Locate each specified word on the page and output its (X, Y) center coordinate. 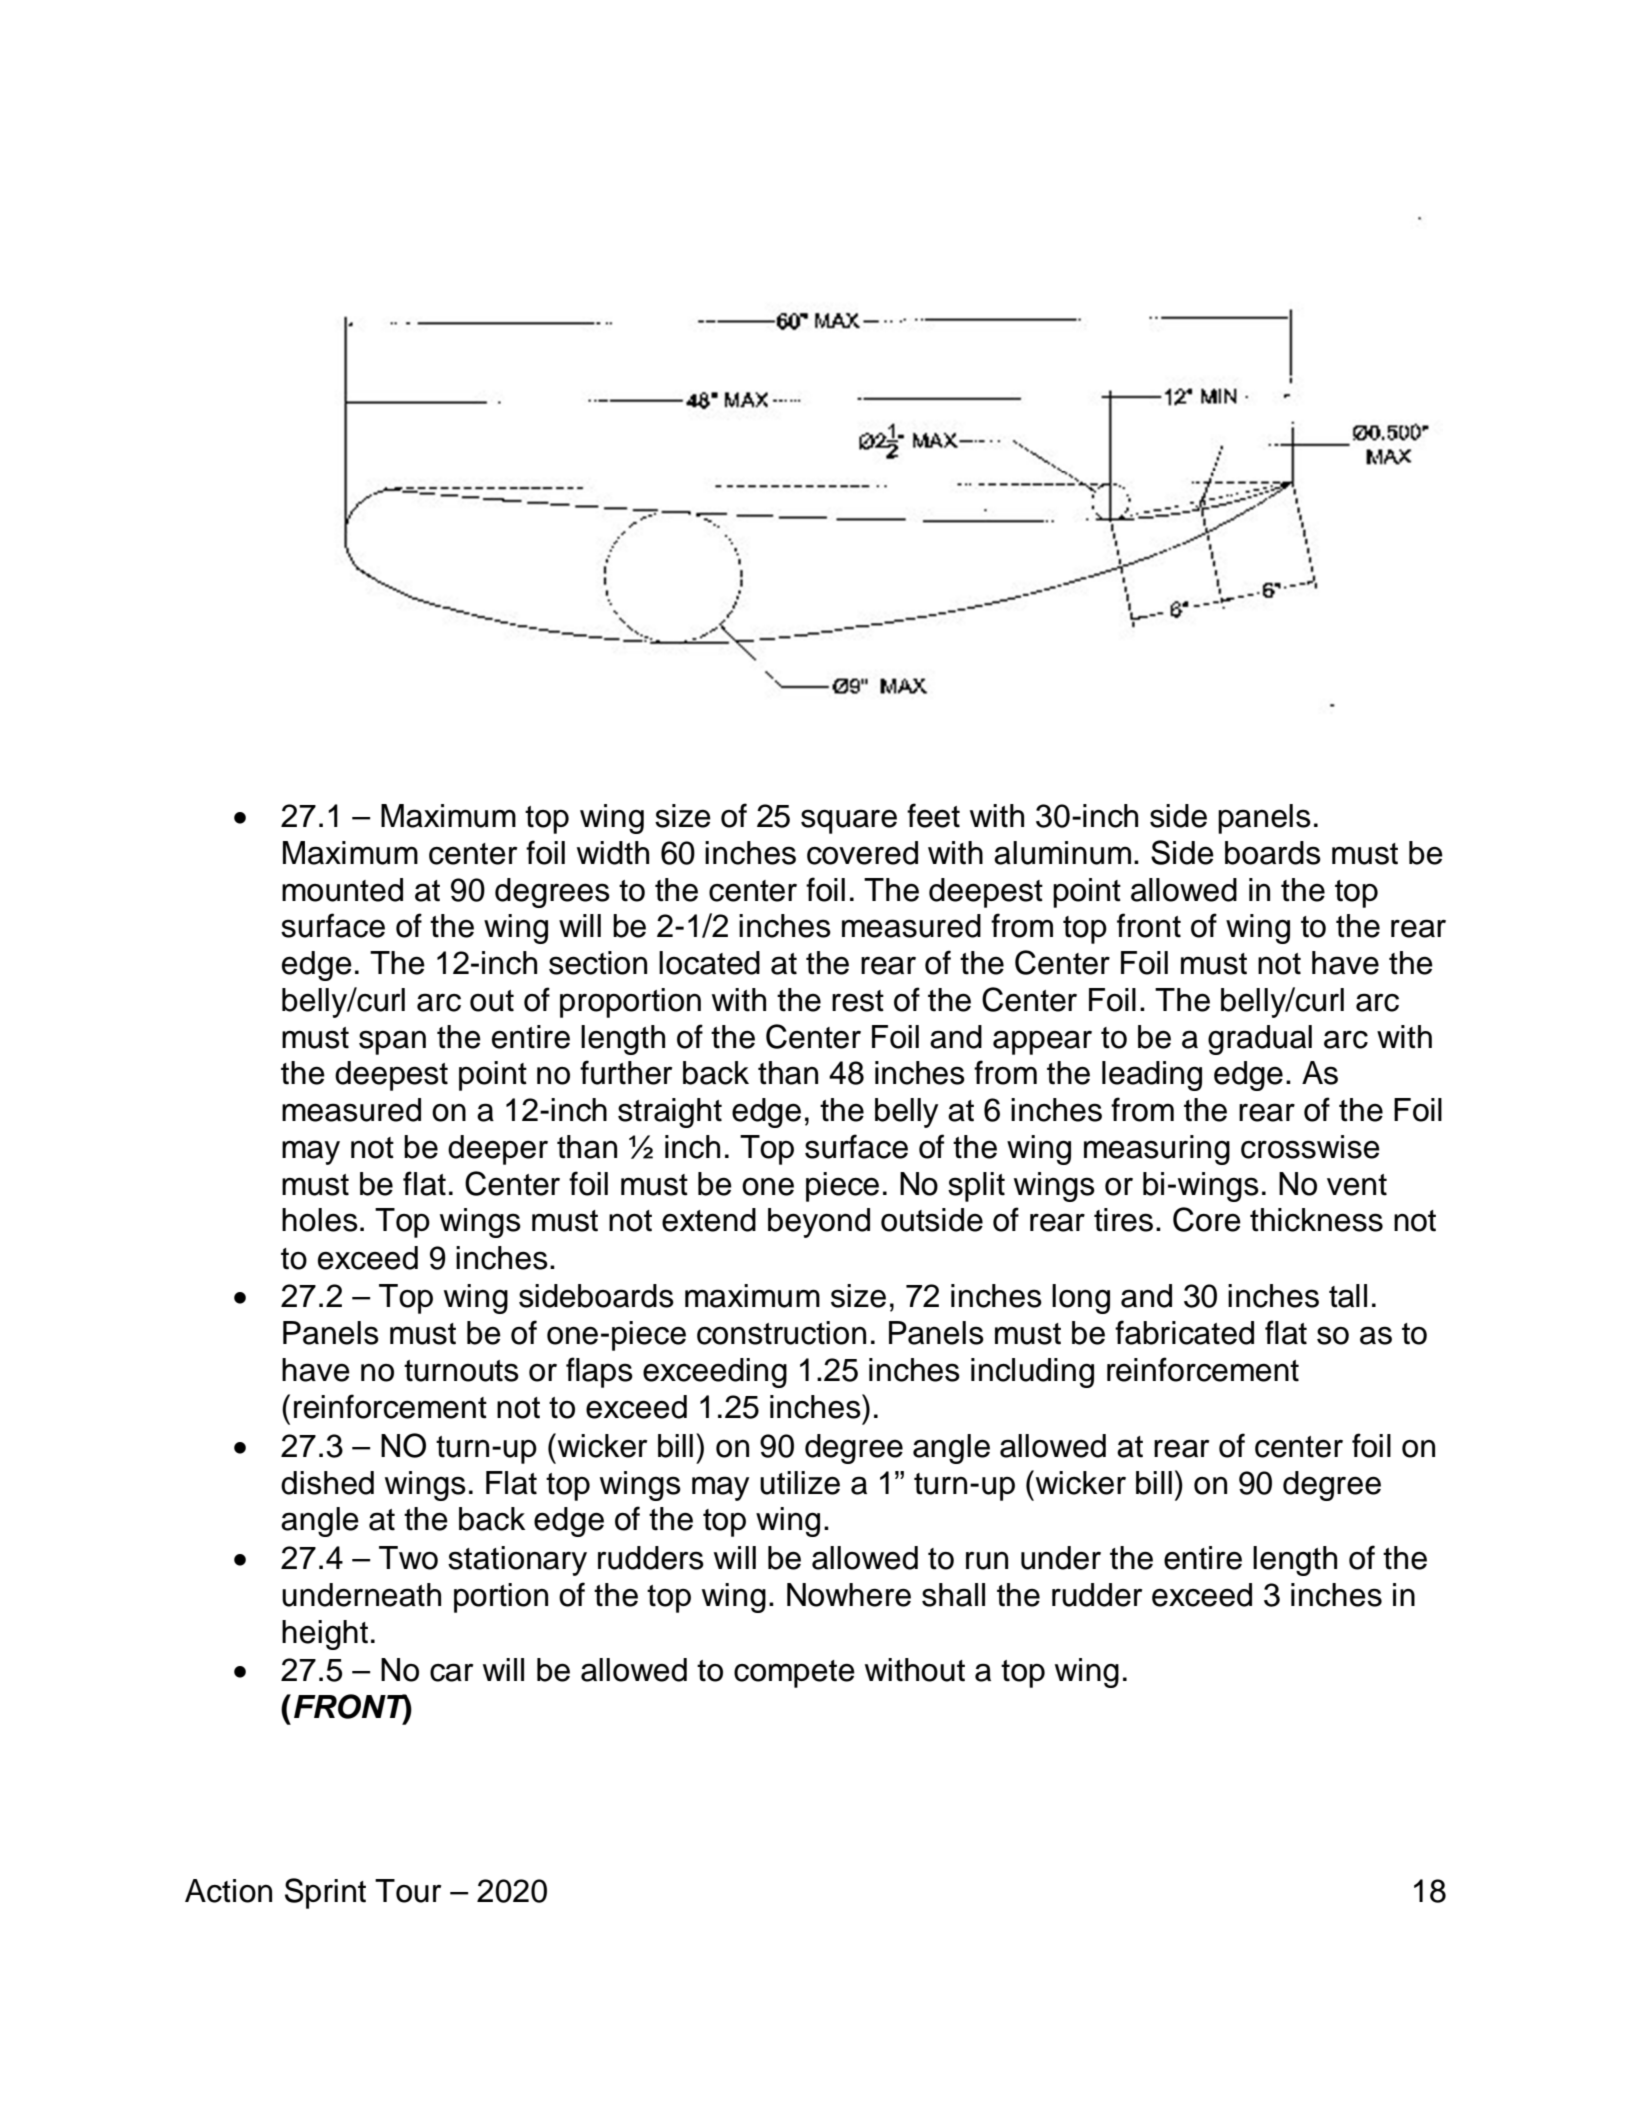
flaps (599, 1372)
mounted (342, 890)
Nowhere (849, 1595)
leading (1152, 1076)
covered (862, 853)
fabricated (1184, 1332)
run (987, 1561)
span (392, 1042)
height (325, 1635)
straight (670, 1113)
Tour (408, 1891)
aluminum (1062, 853)
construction (781, 1333)
